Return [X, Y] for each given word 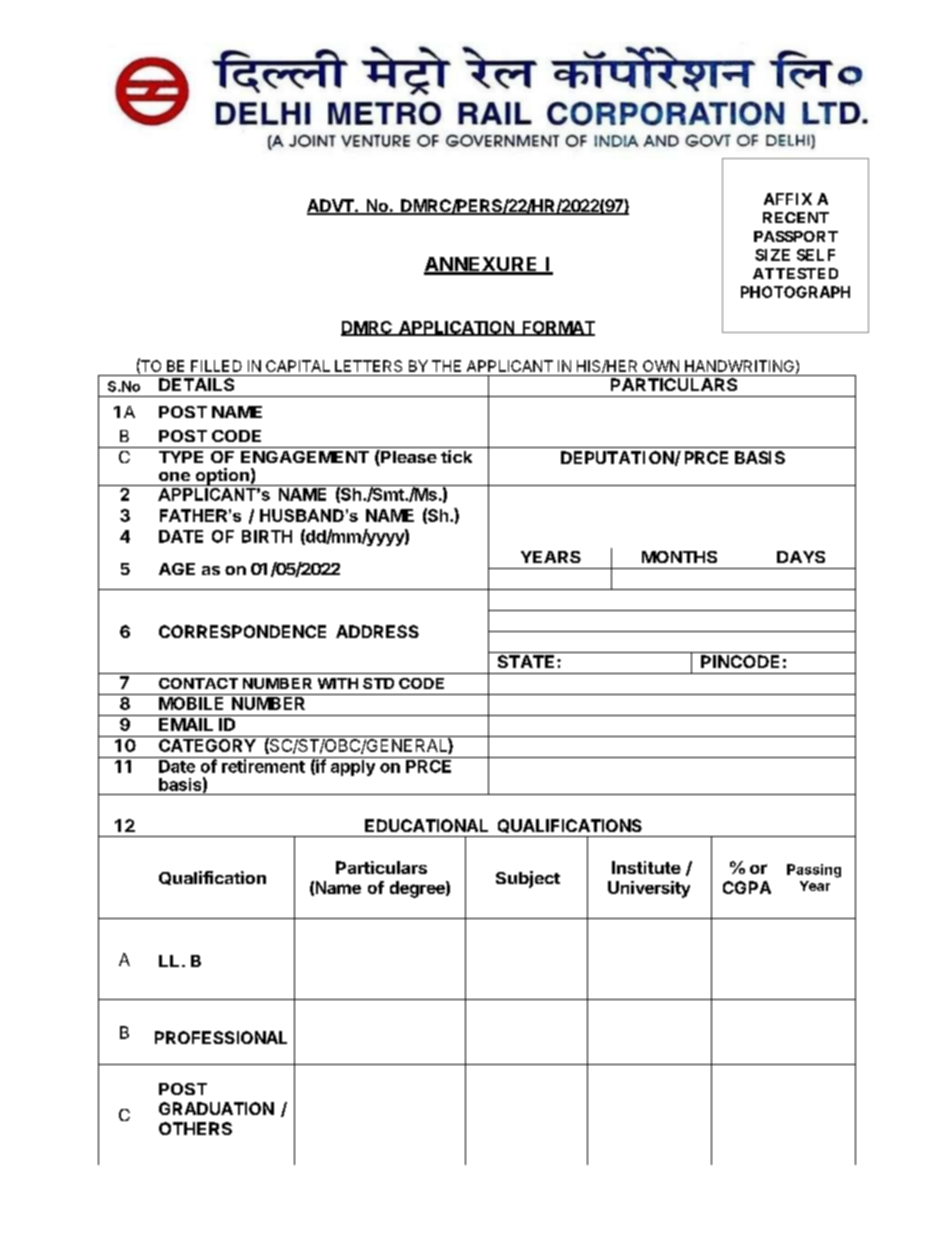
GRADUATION [216, 1108]
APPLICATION [456, 328]
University [649, 889]
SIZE [772, 255]
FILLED [216, 366]
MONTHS [679, 557]
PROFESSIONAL [221, 1037]
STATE [528, 661]
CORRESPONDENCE [242, 631]
